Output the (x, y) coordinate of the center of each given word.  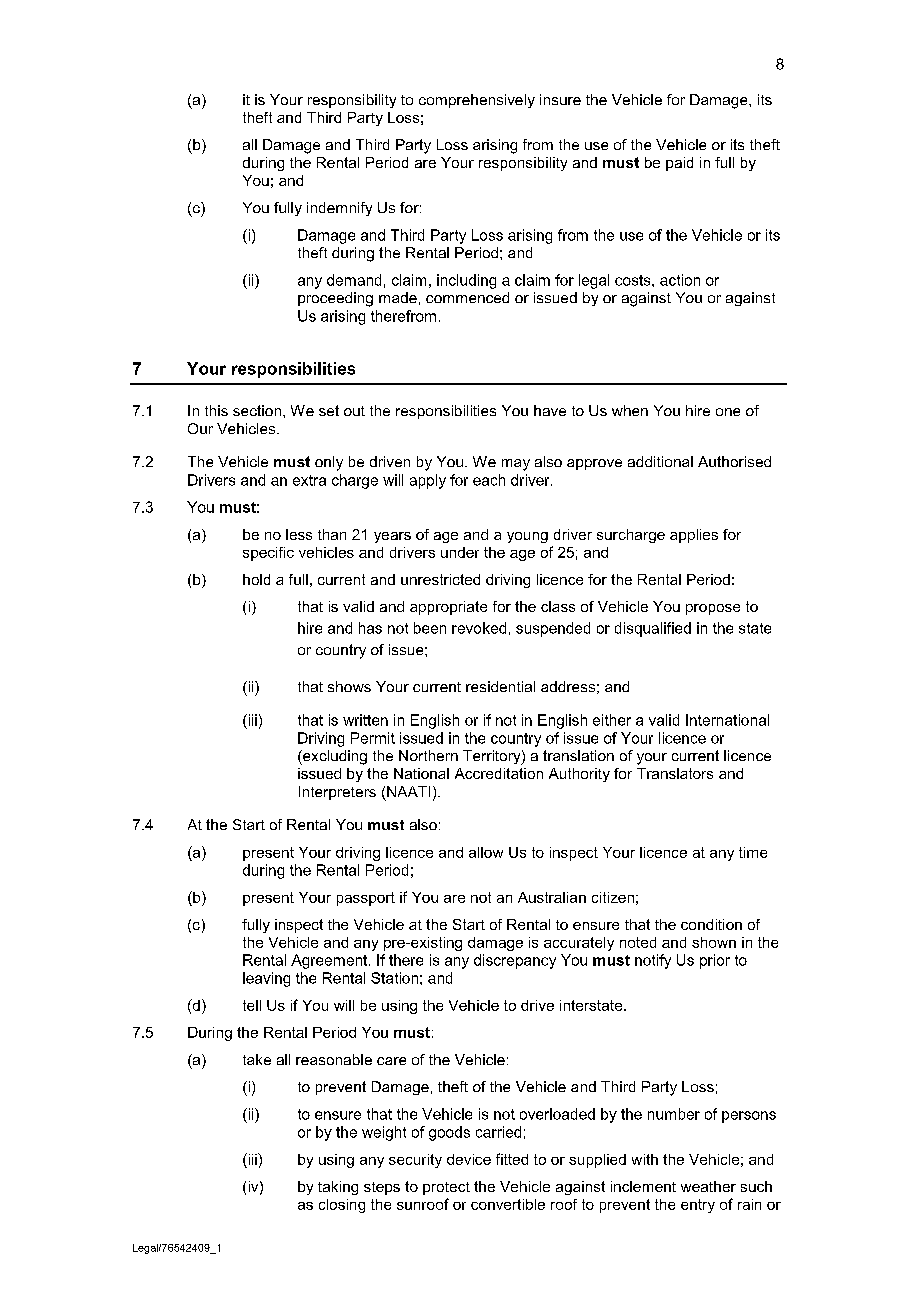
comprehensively (477, 101)
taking (338, 1188)
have (550, 410)
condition (711, 924)
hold (256, 579)
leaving (266, 979)
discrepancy (515, 961)
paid (679, 164)
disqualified (653, 629)
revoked (479, 628)
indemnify (339, 209)
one (728, 412)
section (257, 410)
